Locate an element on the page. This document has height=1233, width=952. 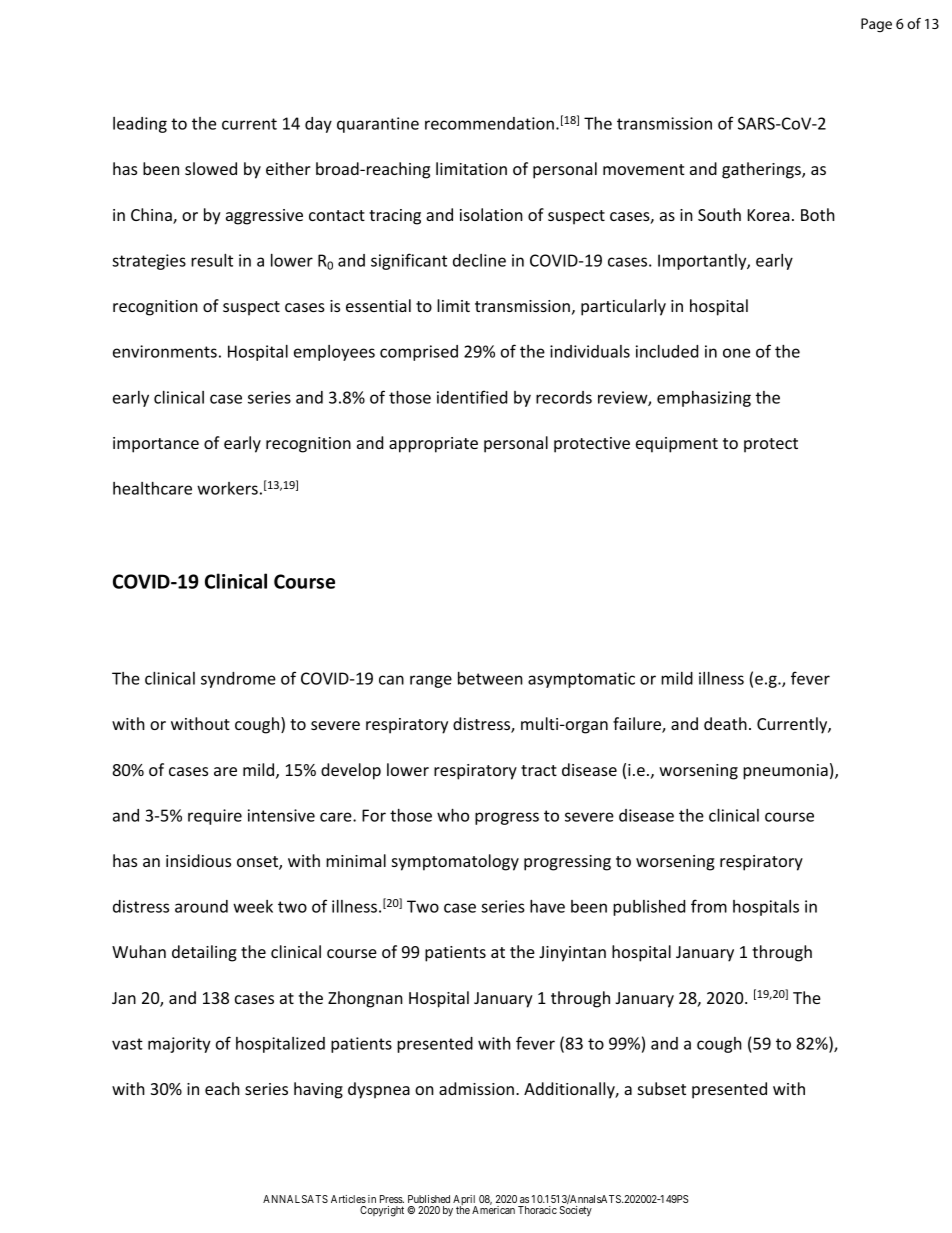
syndrome is located at coordinates (238, 680).
